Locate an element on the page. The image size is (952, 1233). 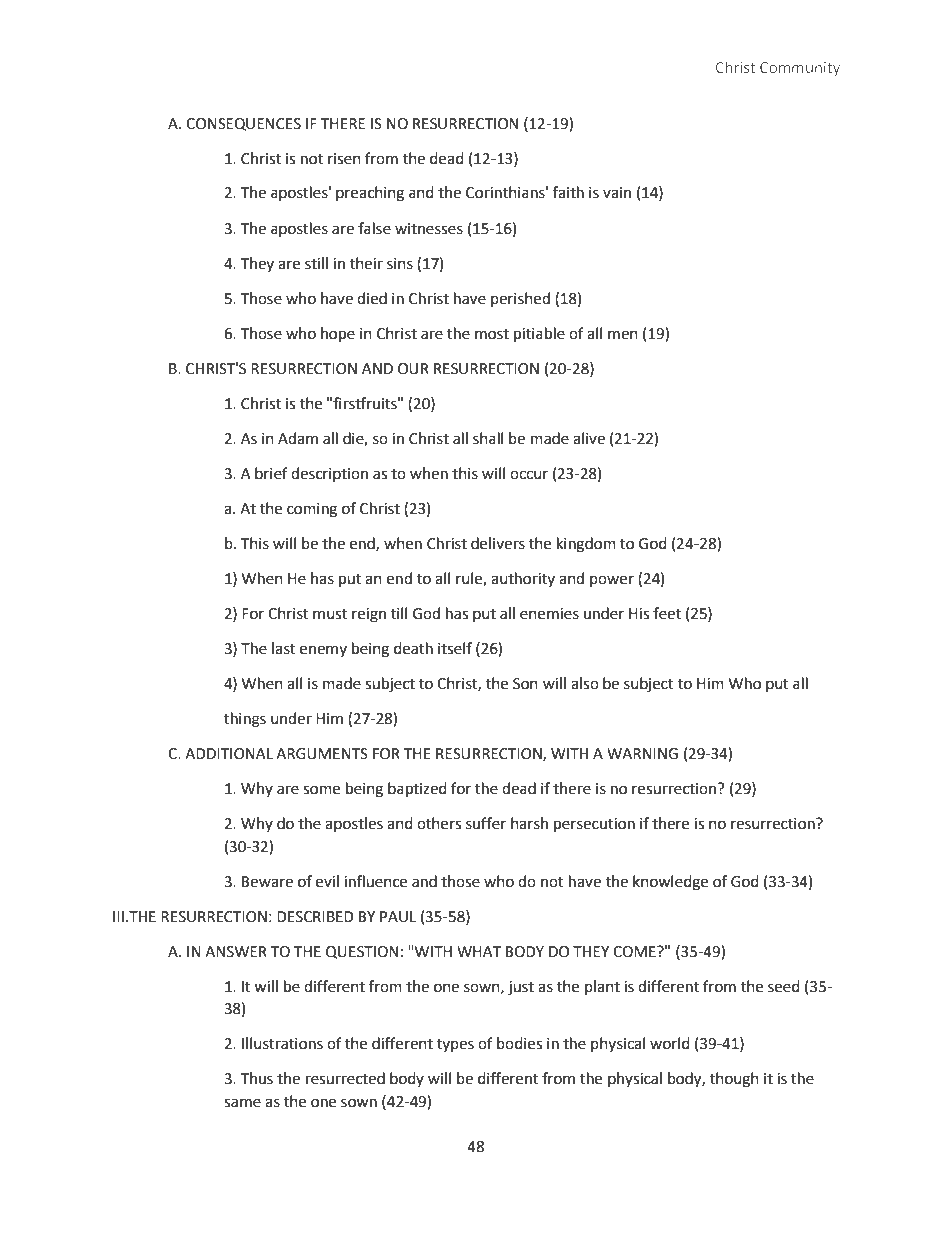
CONSEQUENCES is located at coordinates (243, 124).
